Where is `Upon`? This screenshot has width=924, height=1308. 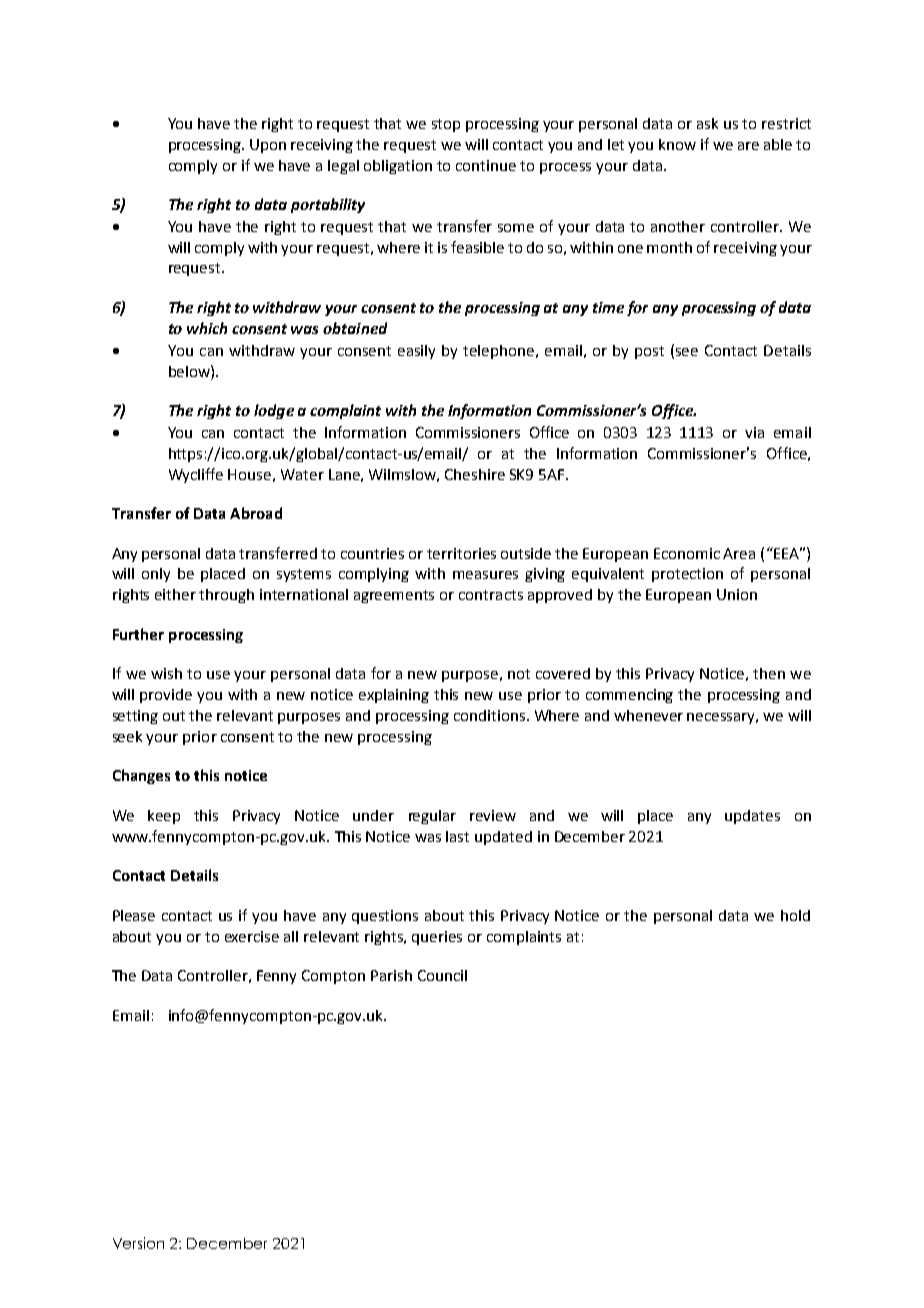
Upon is located at coordinates (268, 146).
